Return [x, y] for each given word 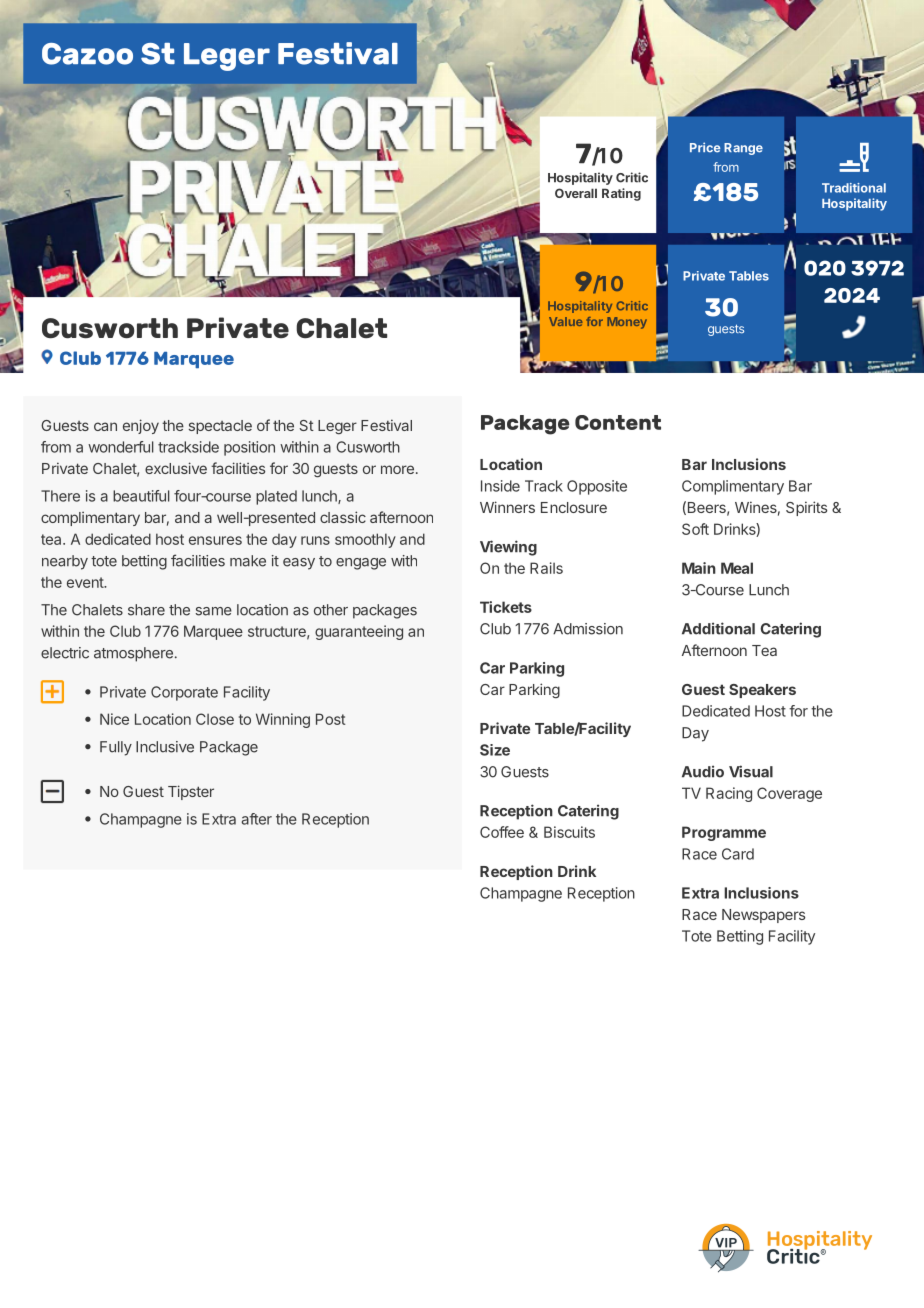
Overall [576, 193]
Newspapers [763, 916]
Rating [621, 194]
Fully [116, 748]
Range [743, 149]
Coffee [502, 832]
